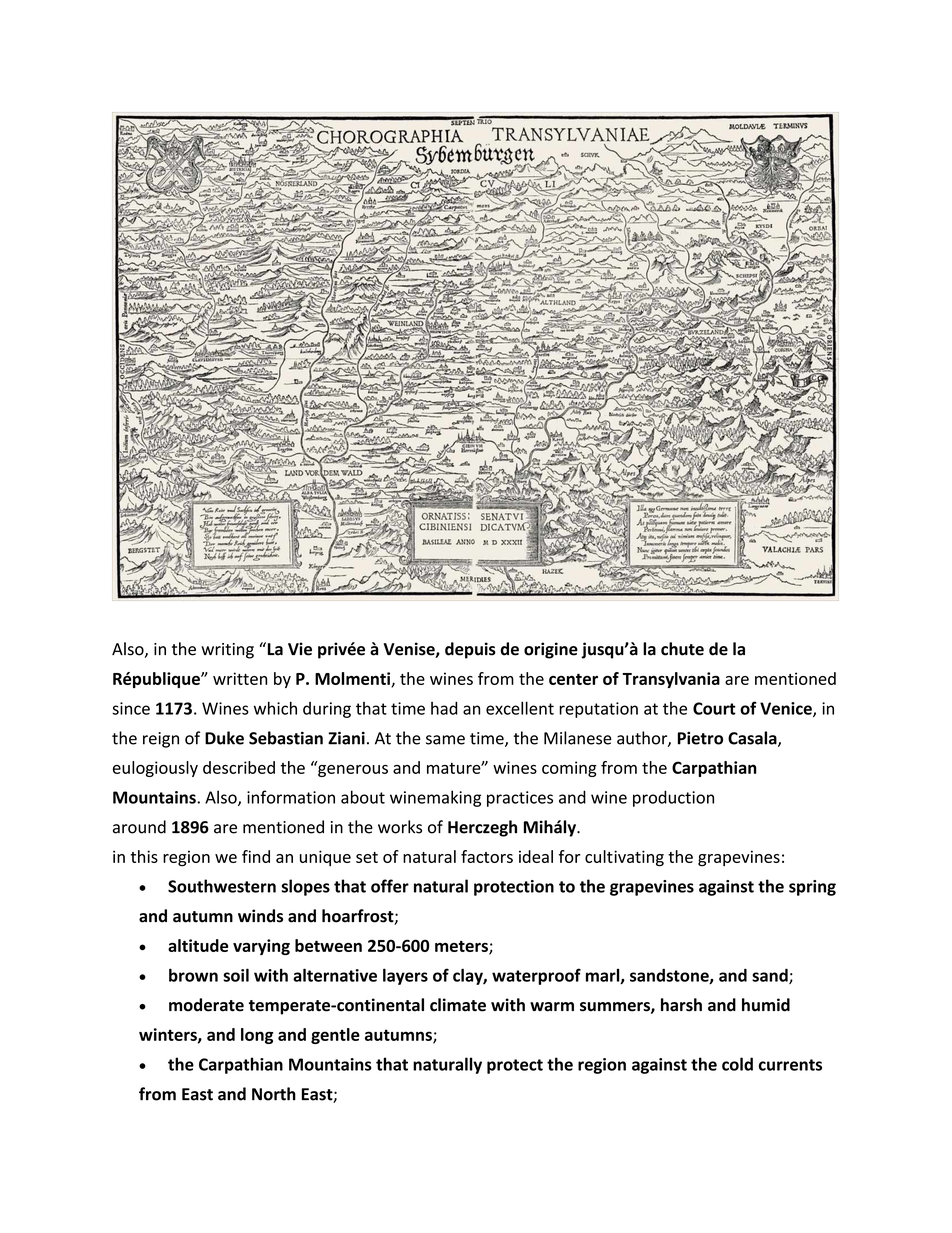 This screenshot has width=952, height=1233. I want to click on Pietro, so click(700, 738).
